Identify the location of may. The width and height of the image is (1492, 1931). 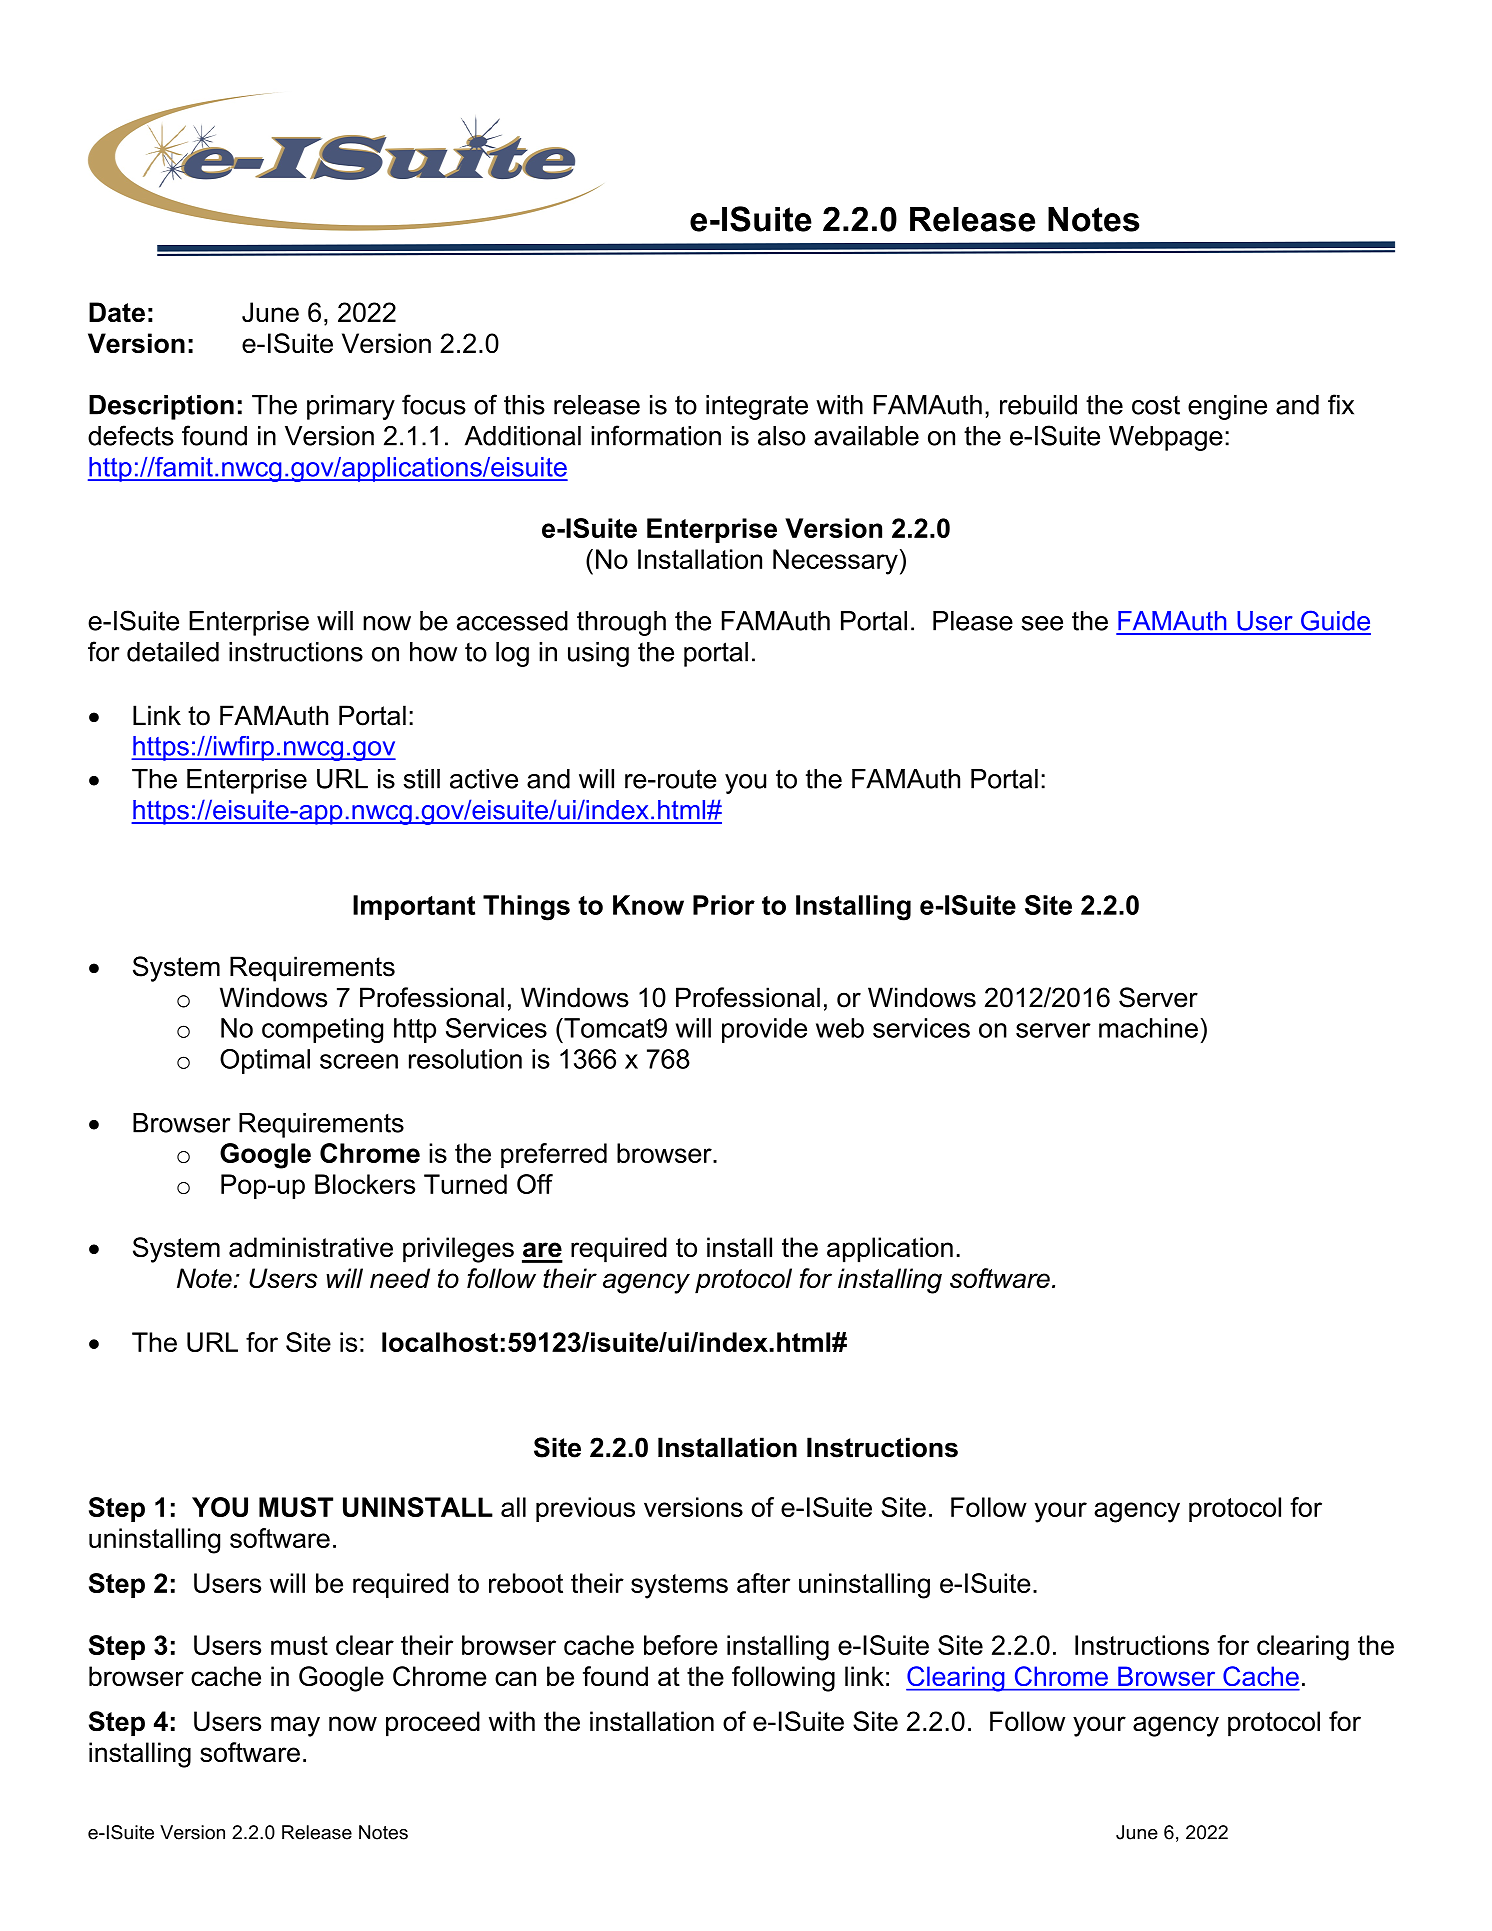
(295, 1726).
